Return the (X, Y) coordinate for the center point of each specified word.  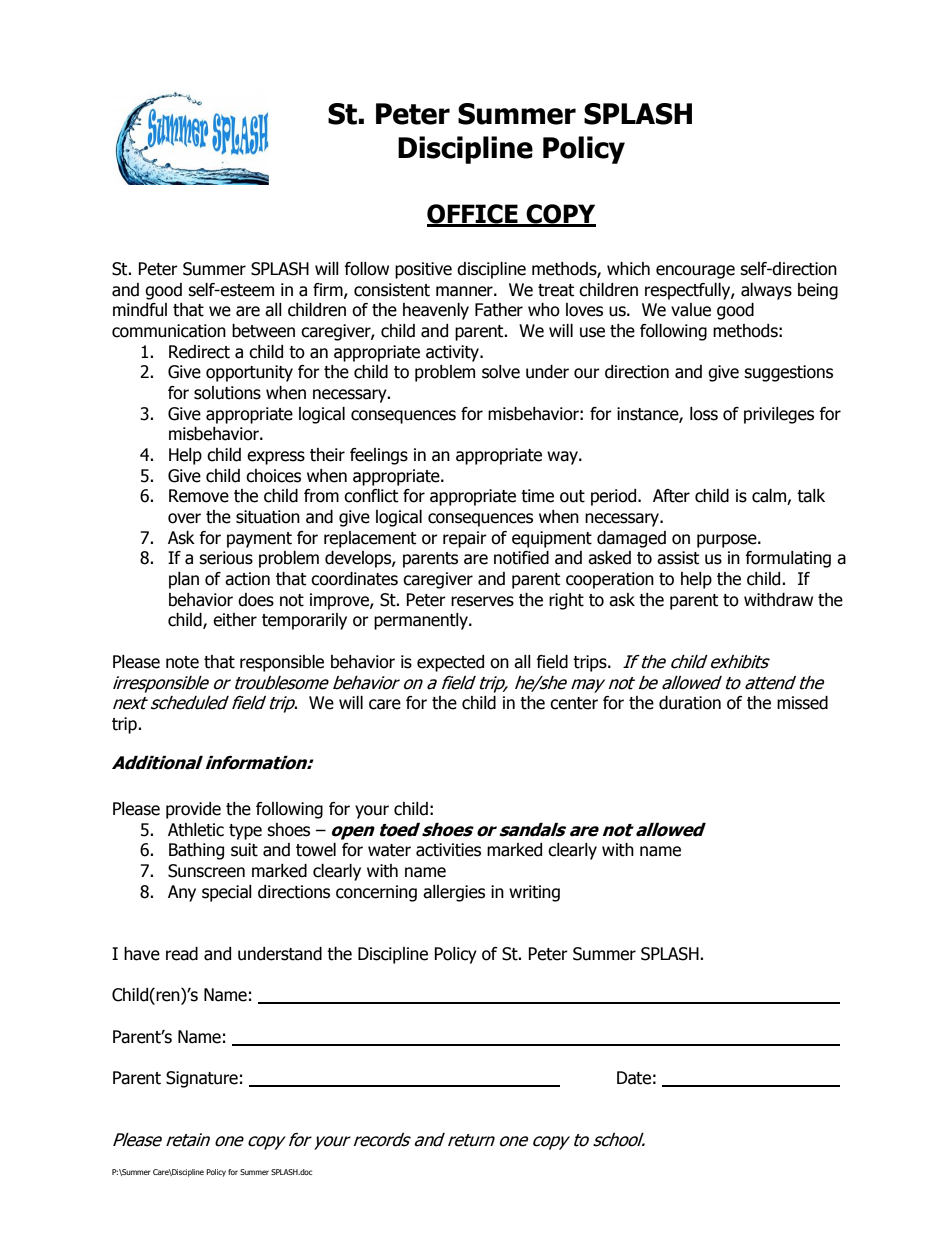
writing (534, 893)
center (574, 703)
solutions (227, 393)
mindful (140, 310)
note (182, 662)
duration (690, 703)
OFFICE (473, 215)
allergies (454, 893)
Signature (202, 1079)
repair (465, 539)
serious (226, 558)
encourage (695, 272)
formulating (788, 559)
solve (501, 372)
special (227, 893)
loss (704, 414)
